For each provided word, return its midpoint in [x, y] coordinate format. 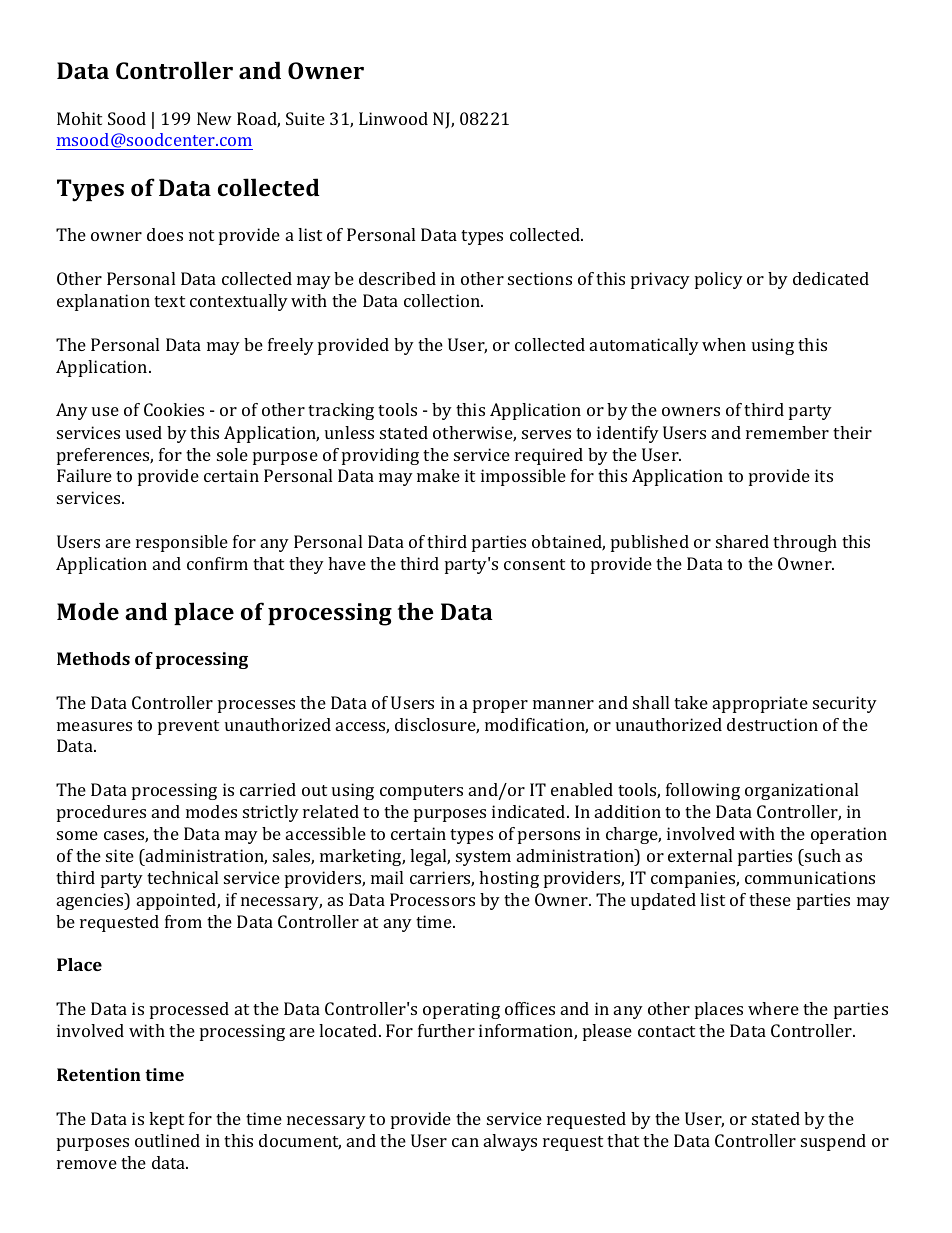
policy [719, 280]
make [438, 475]
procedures [101, 813]
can [465, 1142]
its [824, 475]
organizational [801, 791]
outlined [167, 1140]
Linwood [393, 118]
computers [421, 792]
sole [232, 454]
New [214, 118]
